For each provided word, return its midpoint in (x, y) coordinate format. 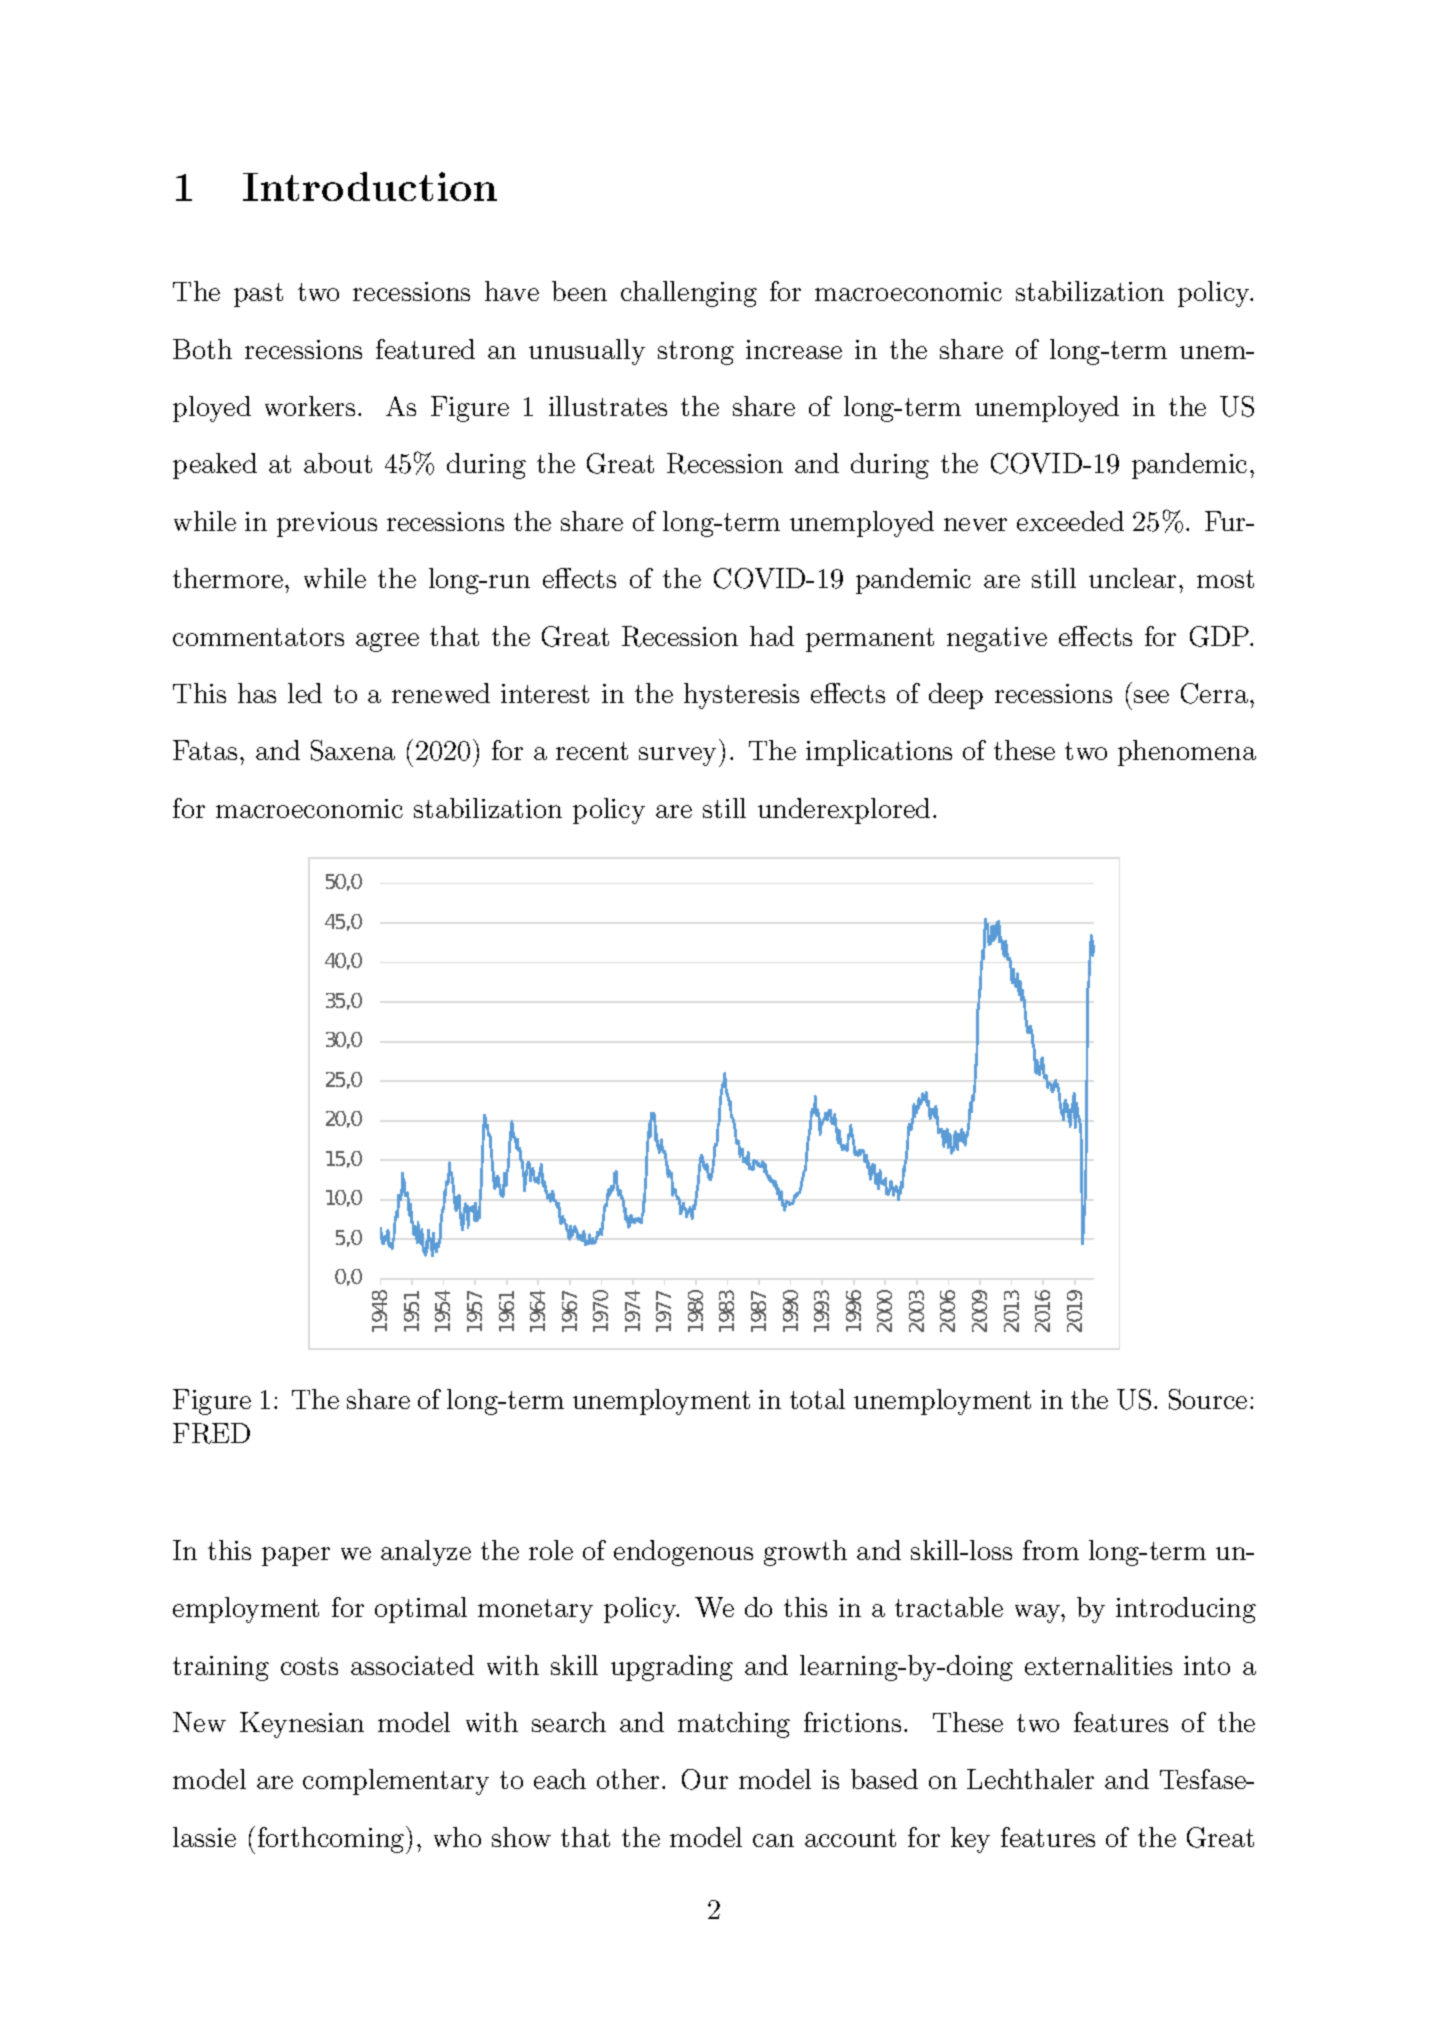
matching (734, 1725)
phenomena (1187, 753)
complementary (396, 1782)
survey (679, 757)
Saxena (353, 750)
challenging (689, 294)
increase (794, 349)
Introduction (370, 186)
